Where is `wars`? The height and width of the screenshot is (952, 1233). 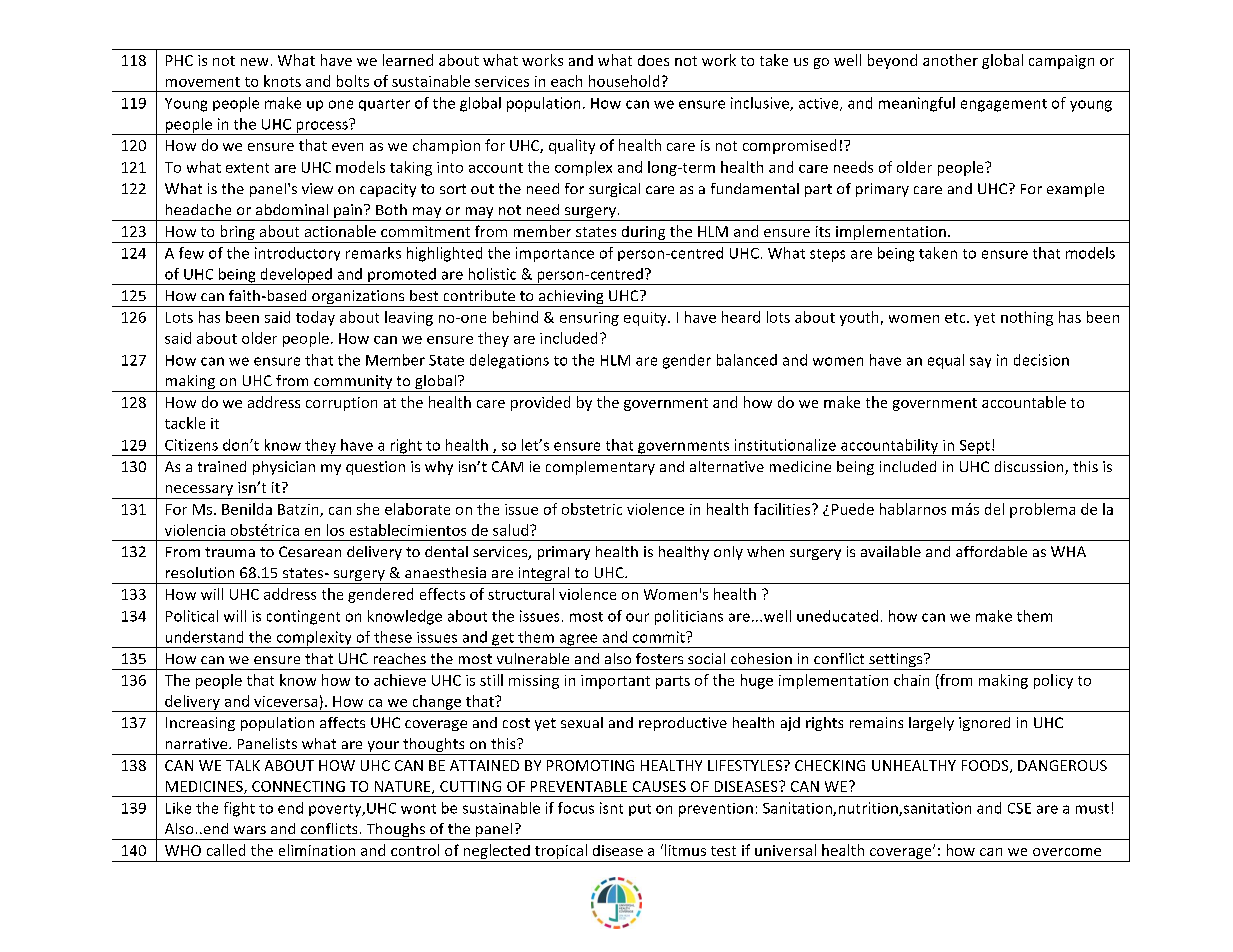 wars is located at coordinates (250, 830).
